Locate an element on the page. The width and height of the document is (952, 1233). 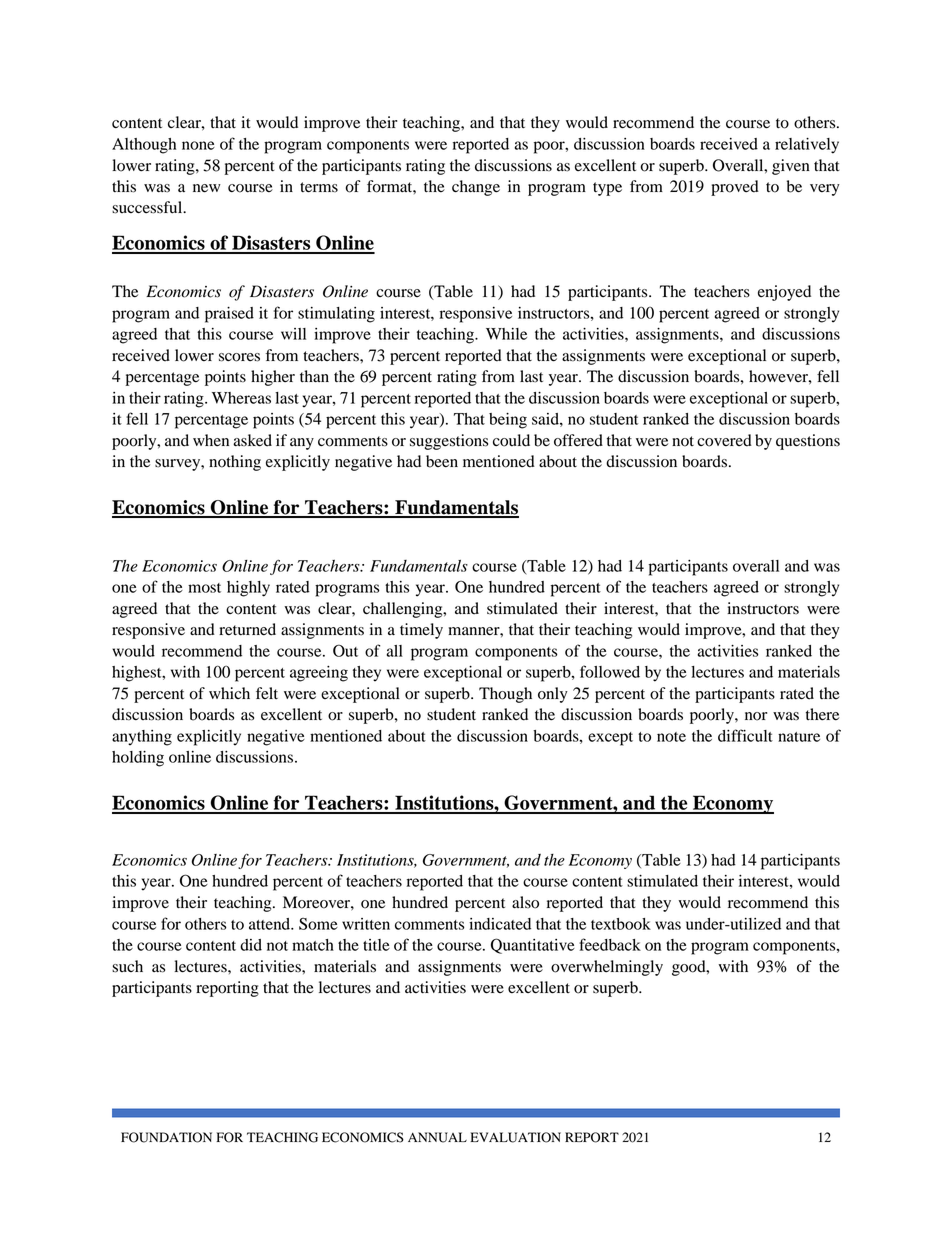
FOUNDATION is located at coordinates (166, 1137).
